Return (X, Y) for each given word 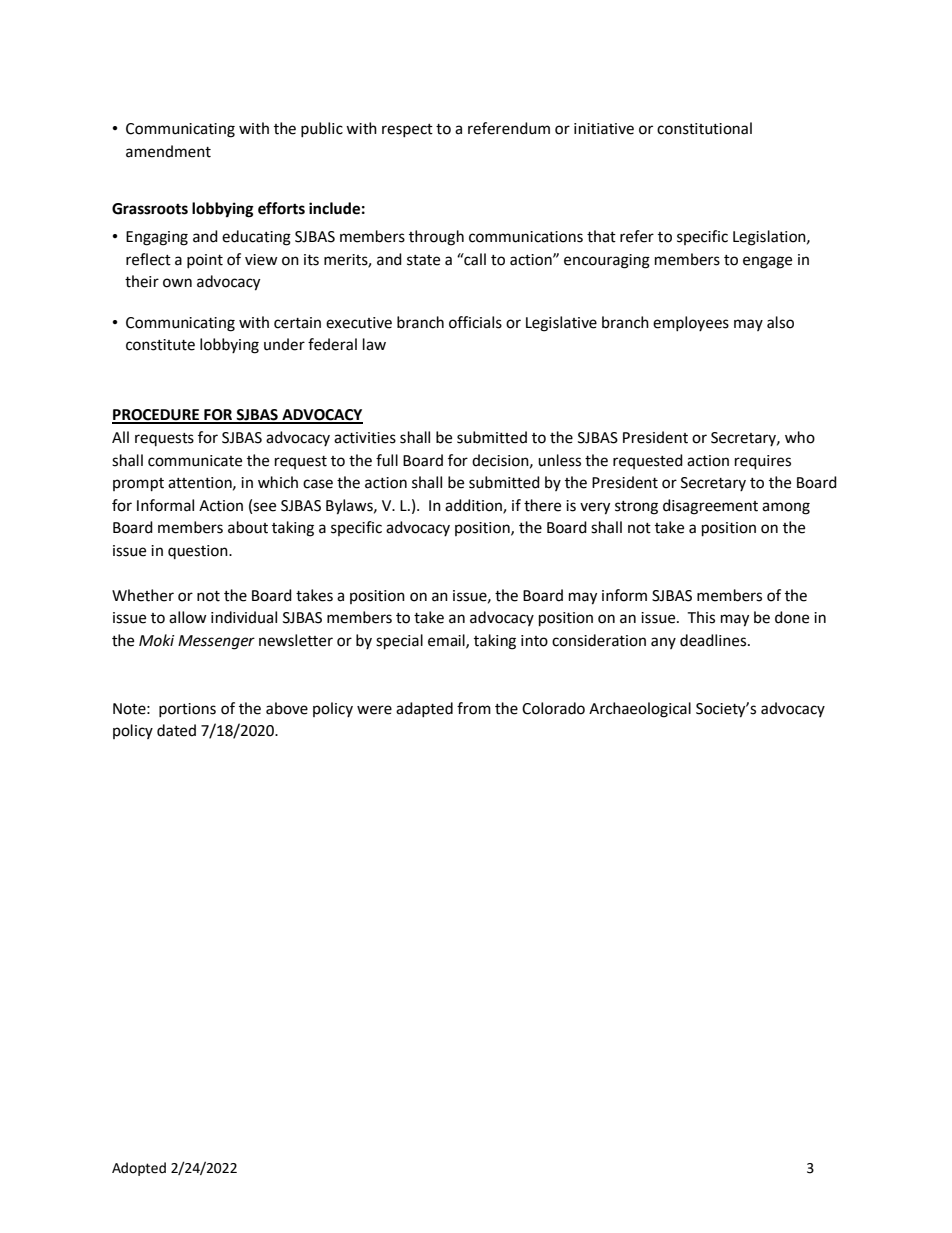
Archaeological (640, 710)
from (474, 708)
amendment (168, 151)
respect (407, 130)
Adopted (139, 1169)
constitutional (704, 128)
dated (176, 730)
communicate (195, 461)
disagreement (710, 507)
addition (474, 506)
